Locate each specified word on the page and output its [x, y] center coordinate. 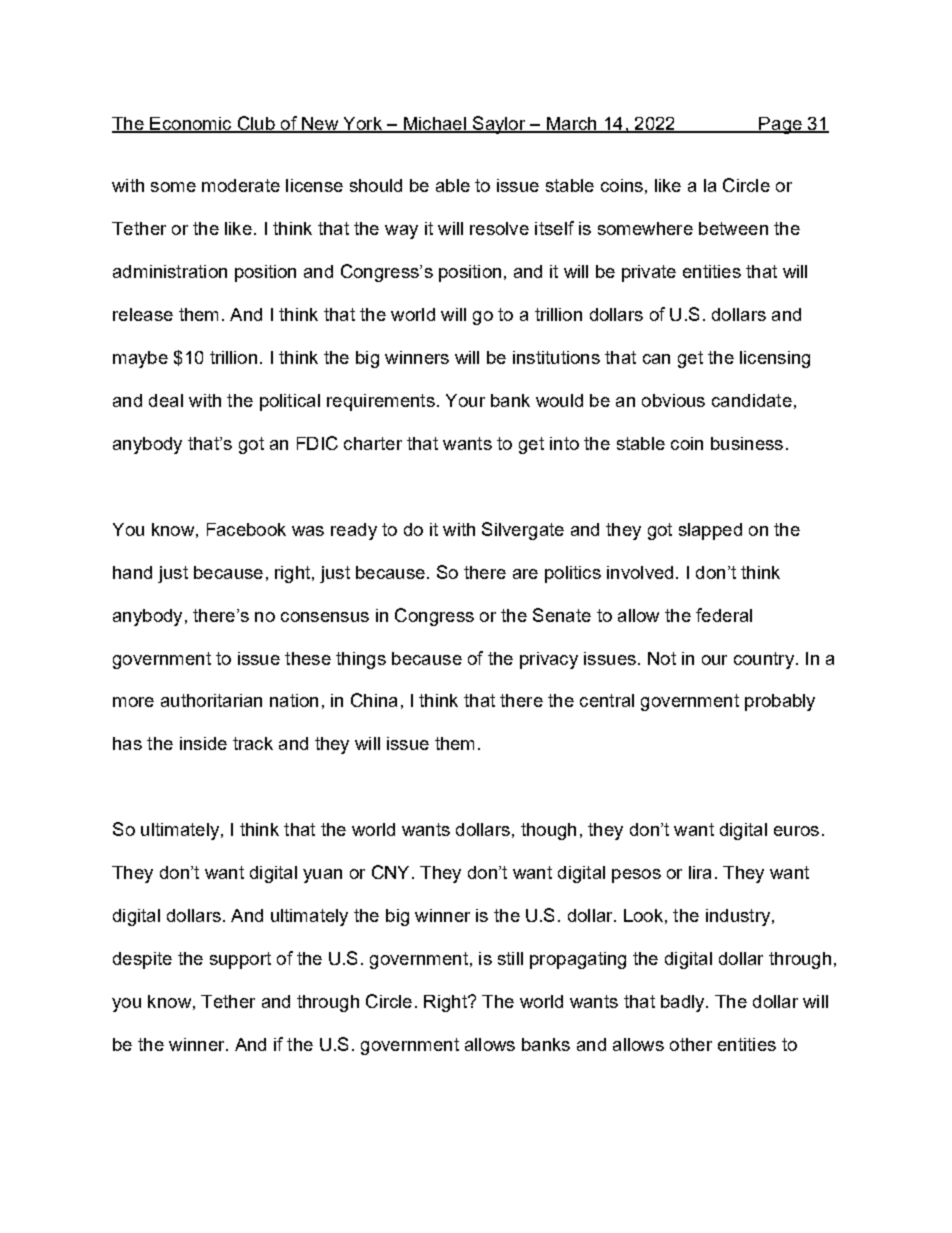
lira [700, 872]
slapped [710, 531]
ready [354, 531]
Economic [191, 124]
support [240, 960]
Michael [435, 124]
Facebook [246, 529]
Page [781, 125]
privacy [549, 660]
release [143, 314]
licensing [775, 359]
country [764, 660]
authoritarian [211, 700]
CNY [390, 872]
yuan [322, 876]
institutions [556, 357]
